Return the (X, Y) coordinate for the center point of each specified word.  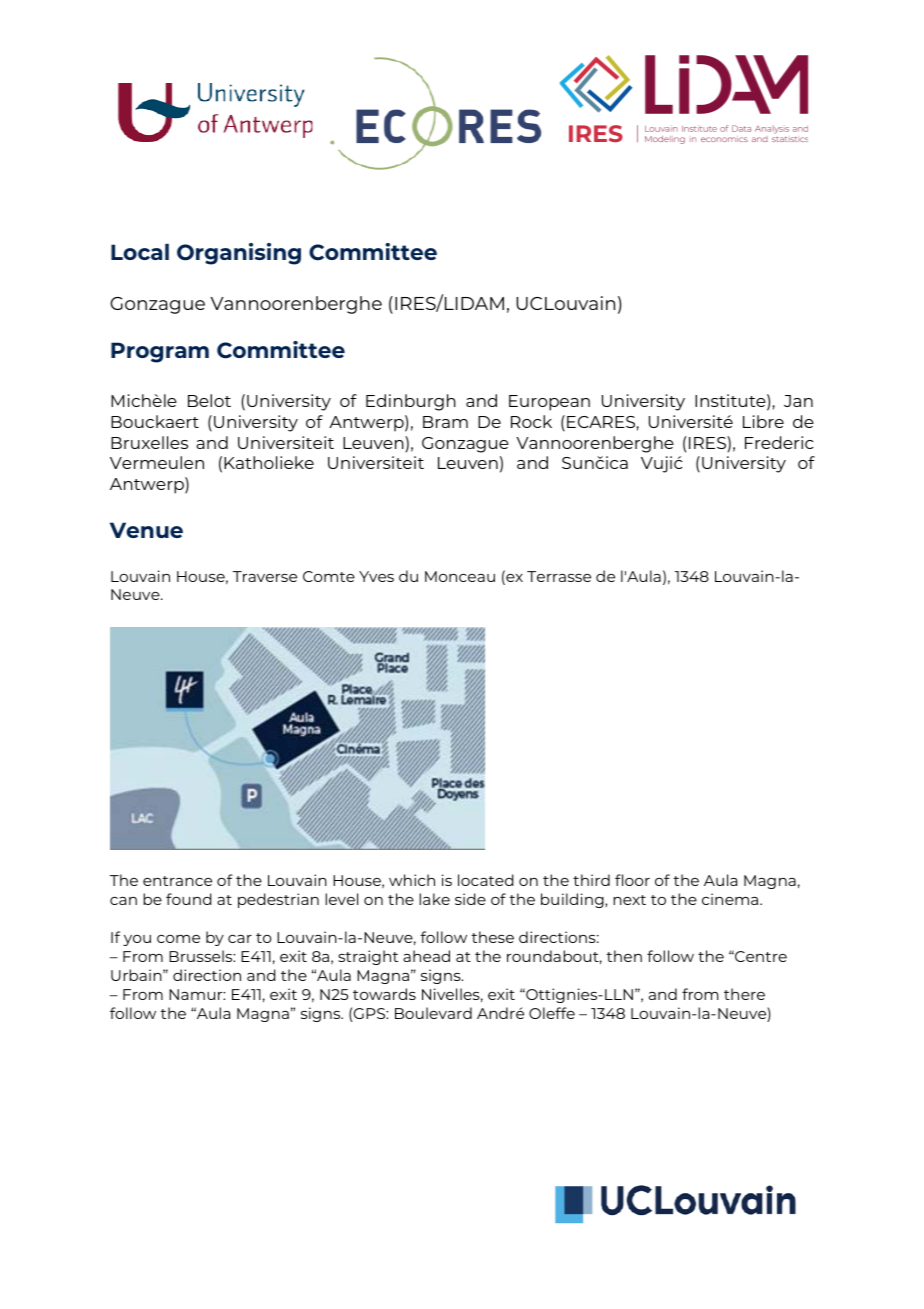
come (178, 939)
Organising (239, 254)
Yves (376, 576)
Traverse (265, 576)
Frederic (779, 442)
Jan (798, 401)
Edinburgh (411, 402)
